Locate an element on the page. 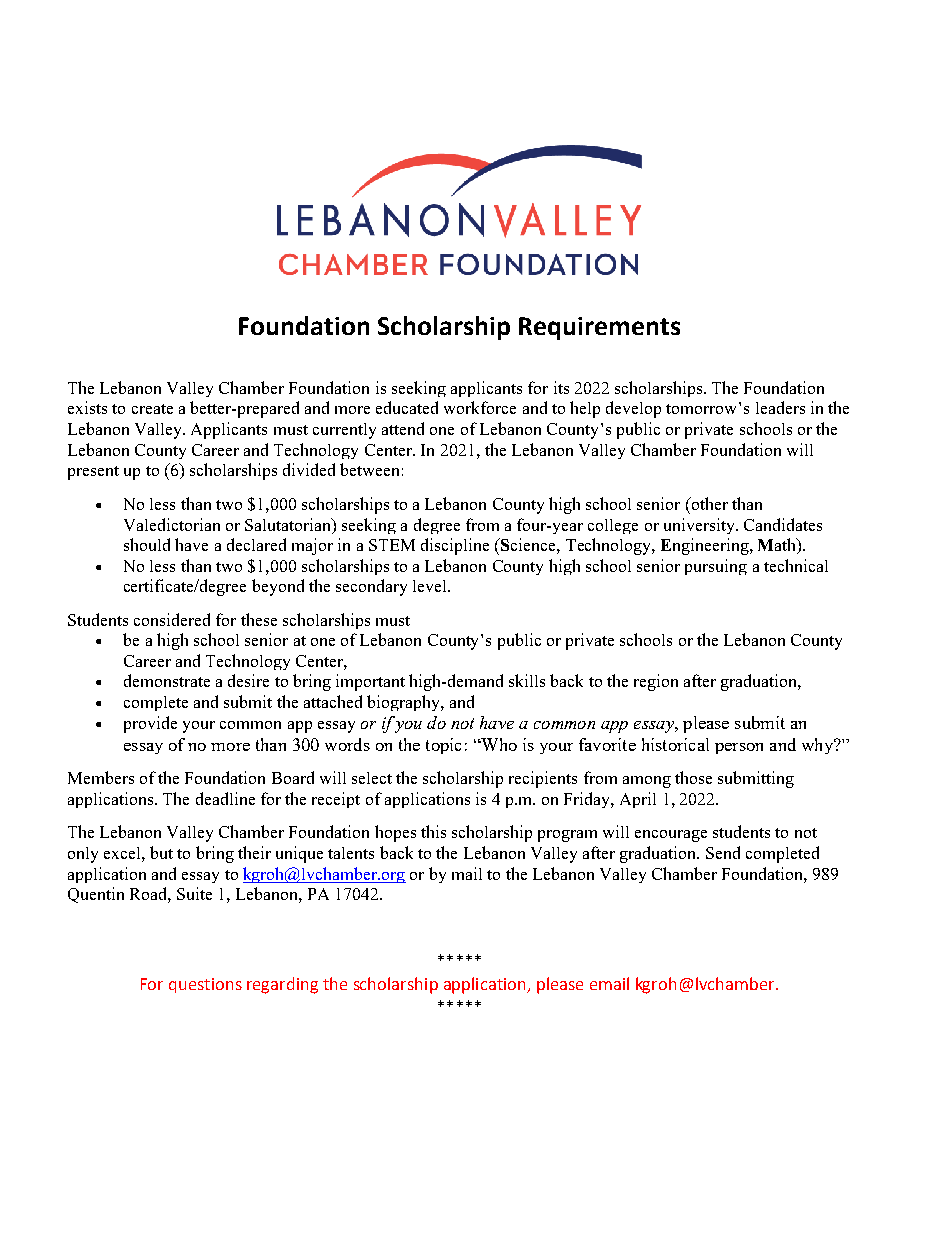 The width and height of the image is (952, 1233). region is located at coordinates (656, 682).
